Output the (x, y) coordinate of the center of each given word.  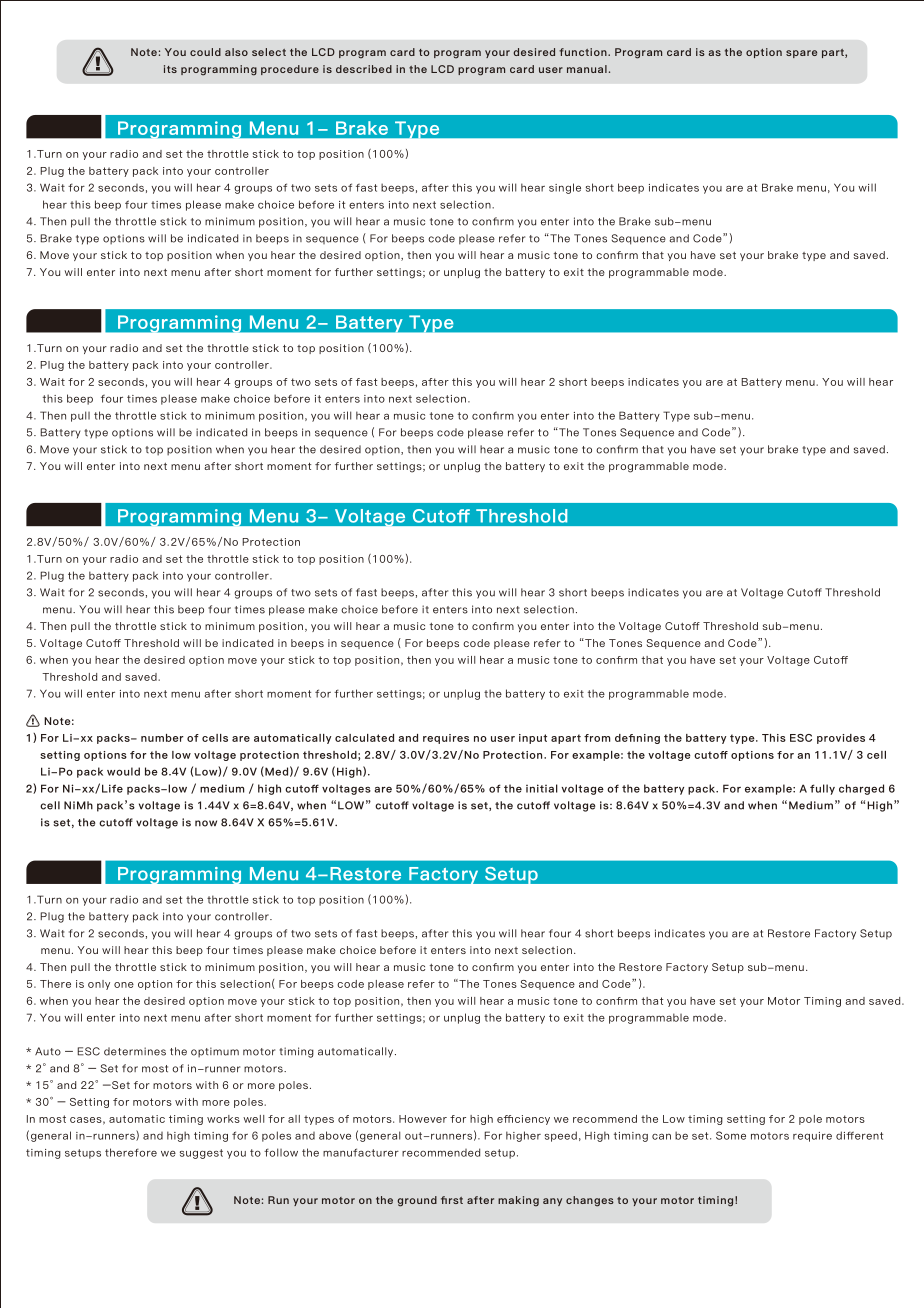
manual (587, 69)
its (170, 69)
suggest (201, 1154)
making (518, 1201)
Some (731, 1135)
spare (801, 54)
